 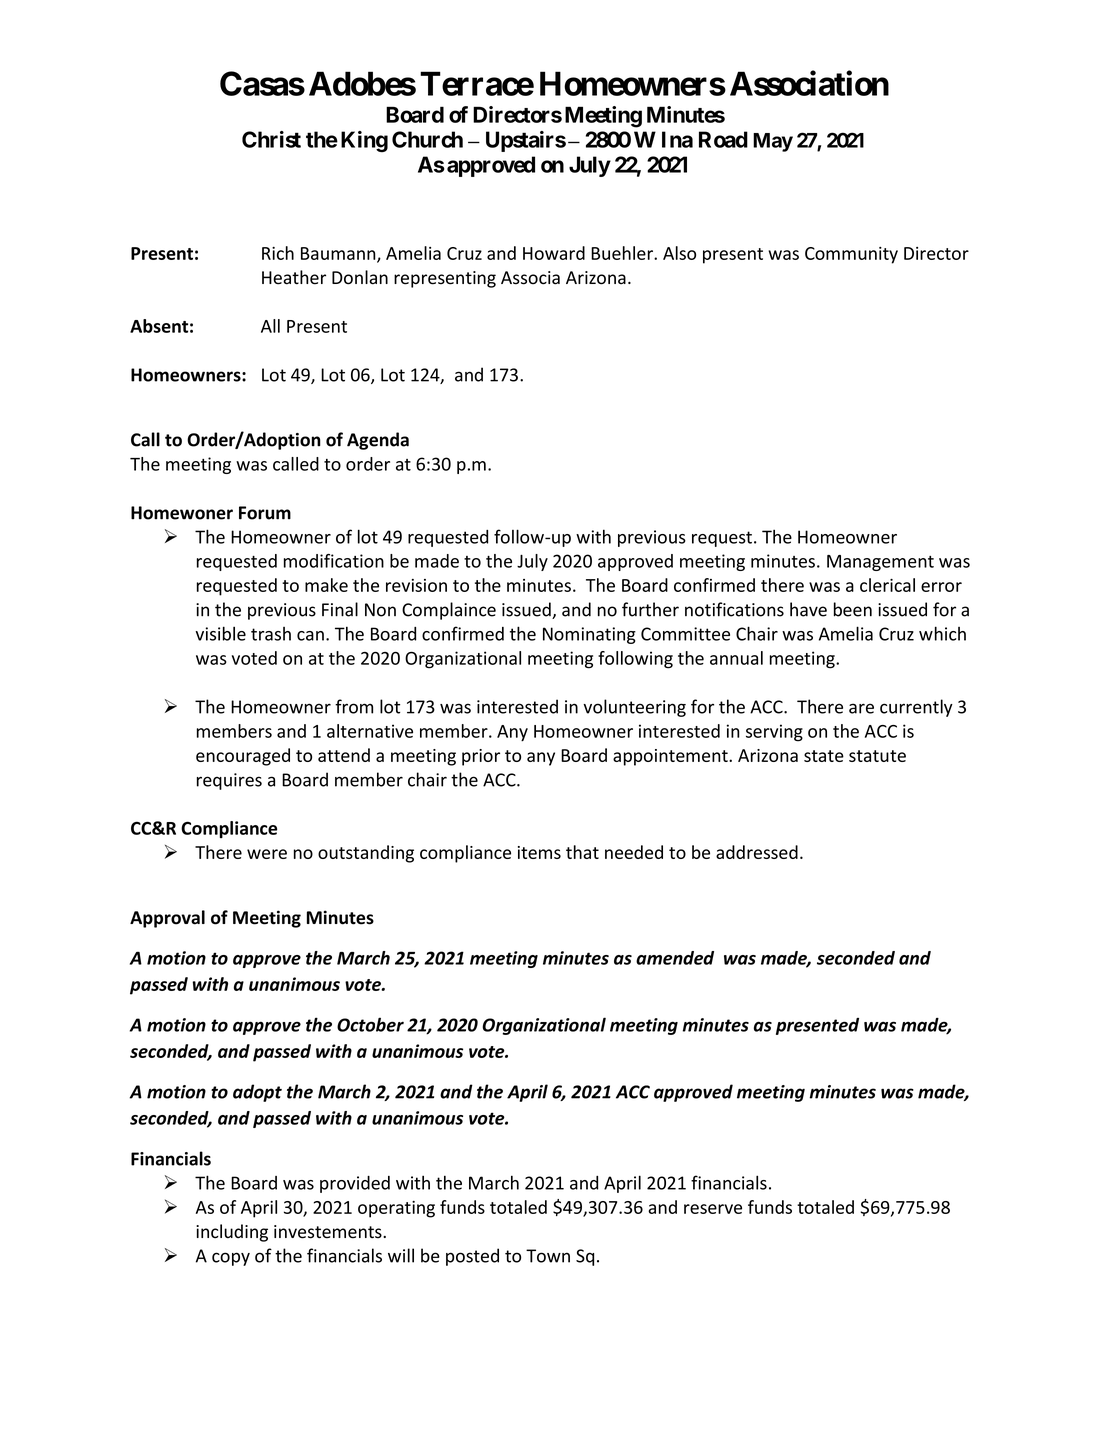 What do you see at coordinates (554, 253) in the page?
I see `Howard` at bounding box center [554, 253].
